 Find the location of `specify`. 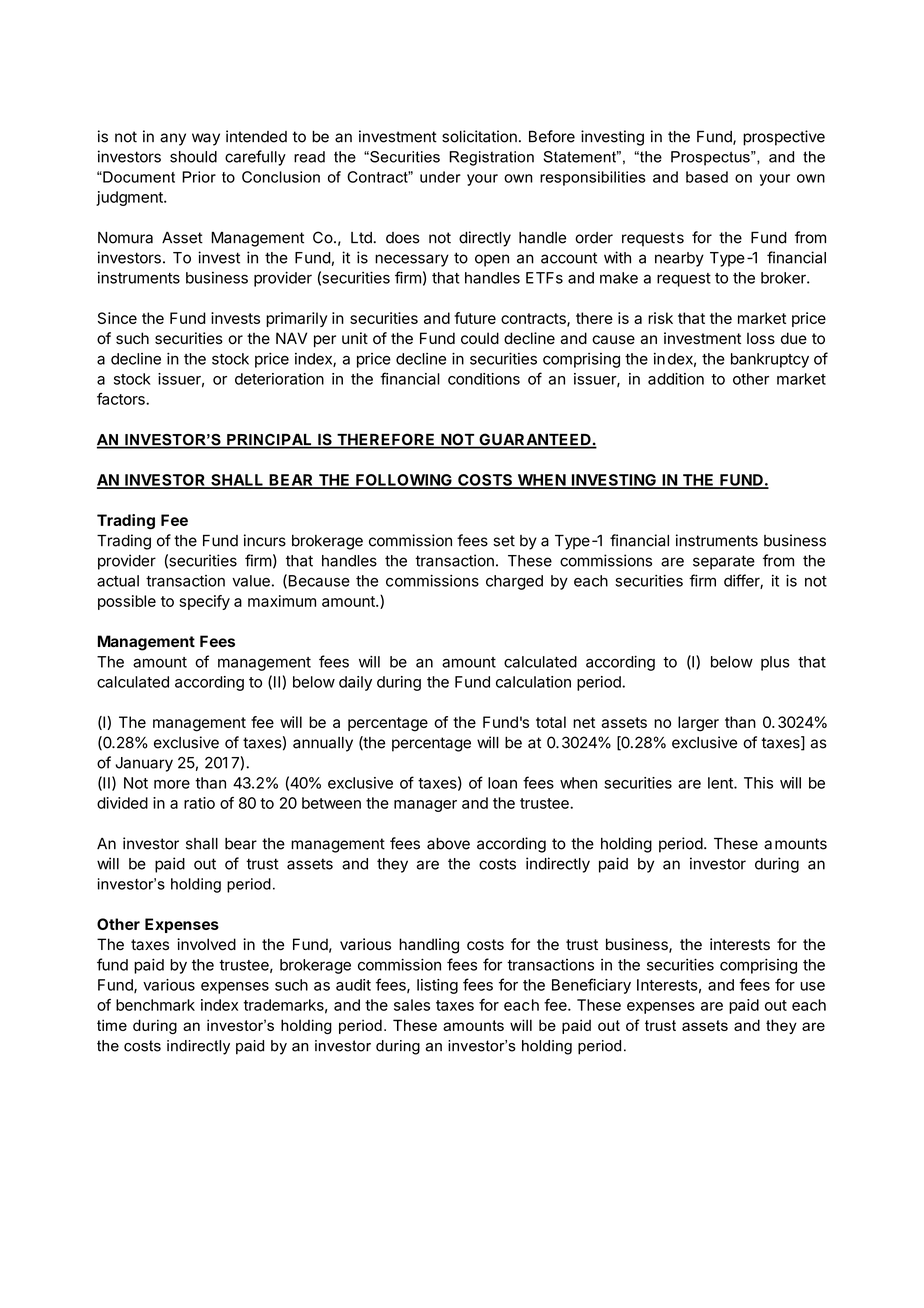

specify is located at coordinates (205, 602).
